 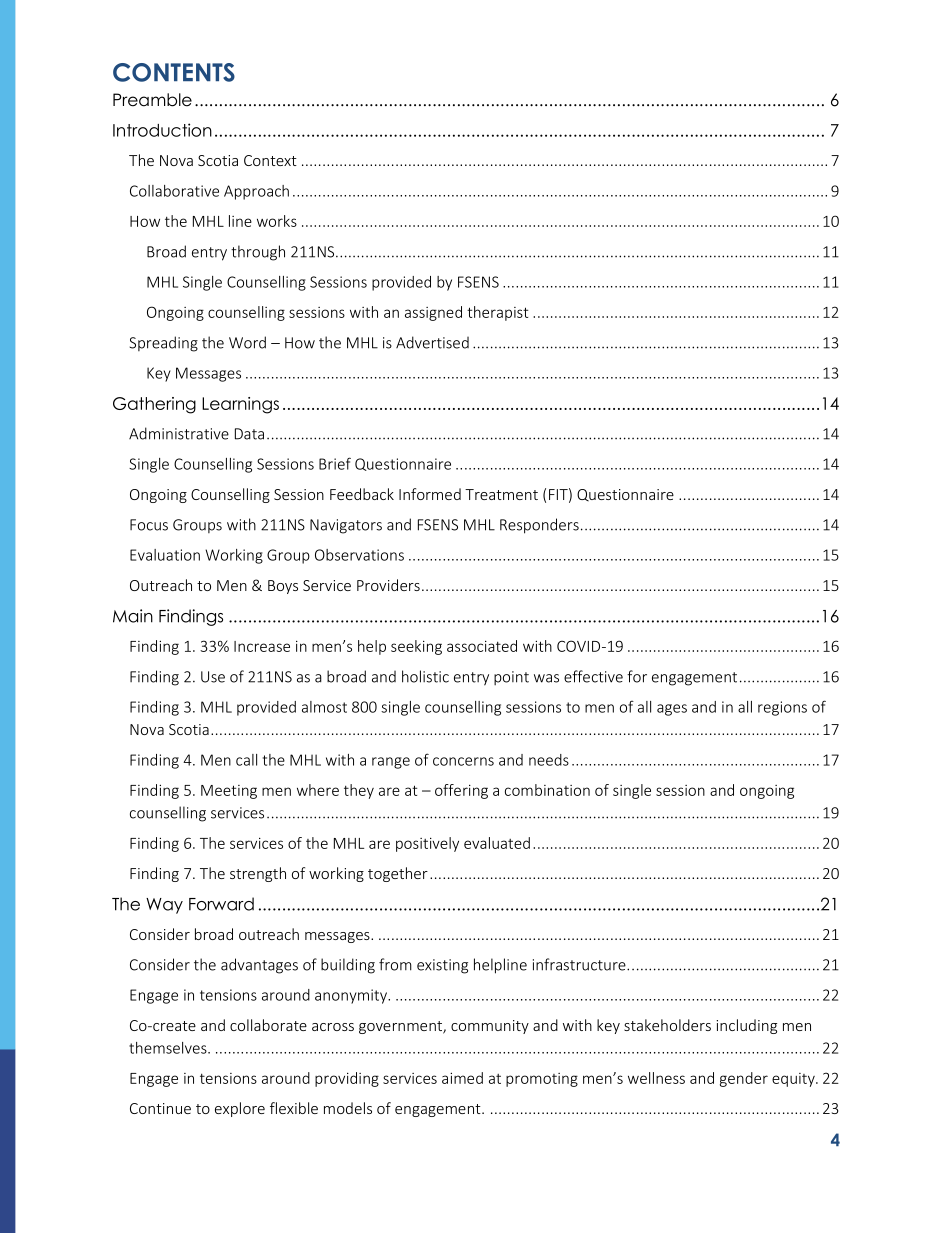 I want to click on Treatment, so click(x=501, y=494).
